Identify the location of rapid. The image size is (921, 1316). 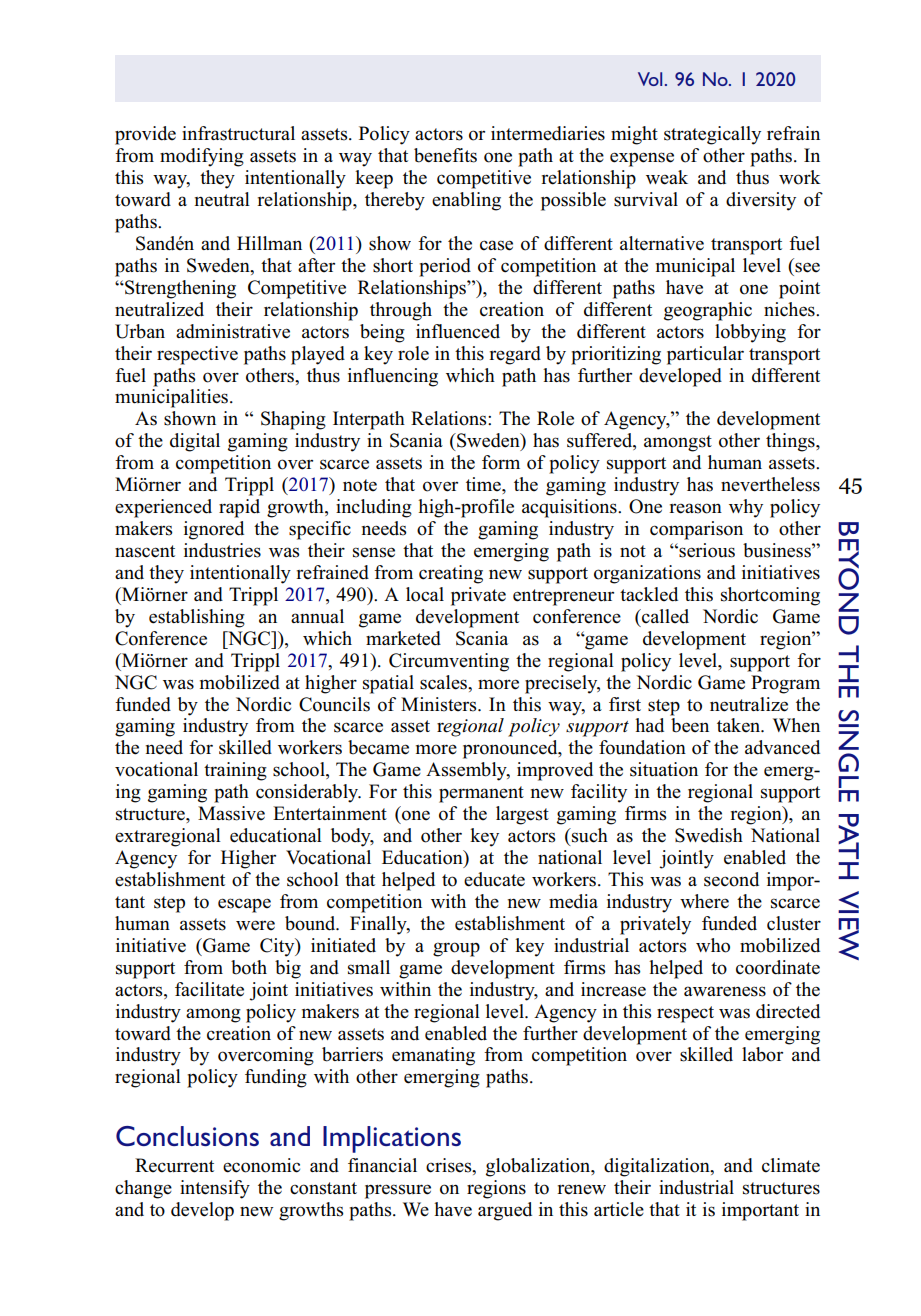
(239, 508).
